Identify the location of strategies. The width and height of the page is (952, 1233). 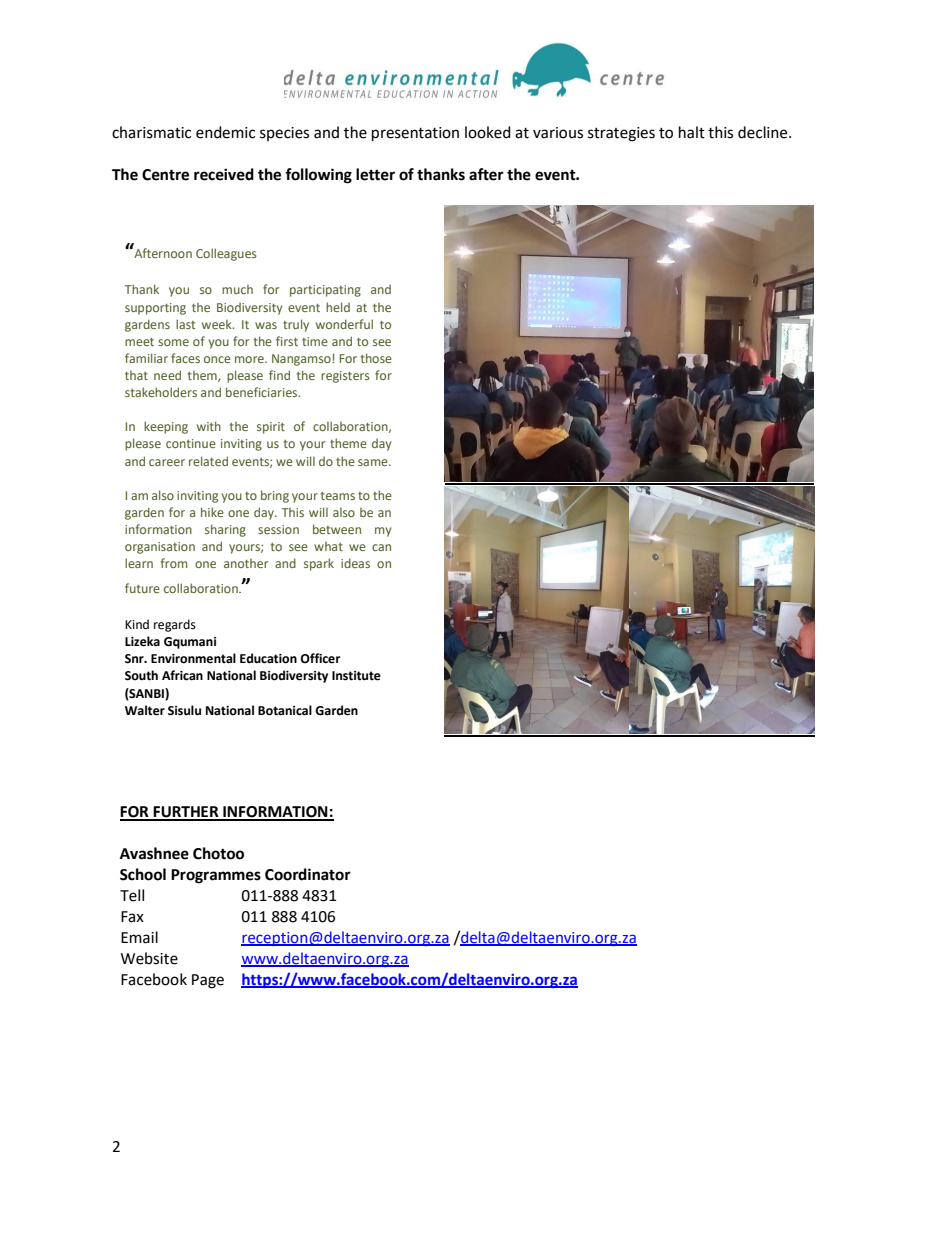
(621, 134).
